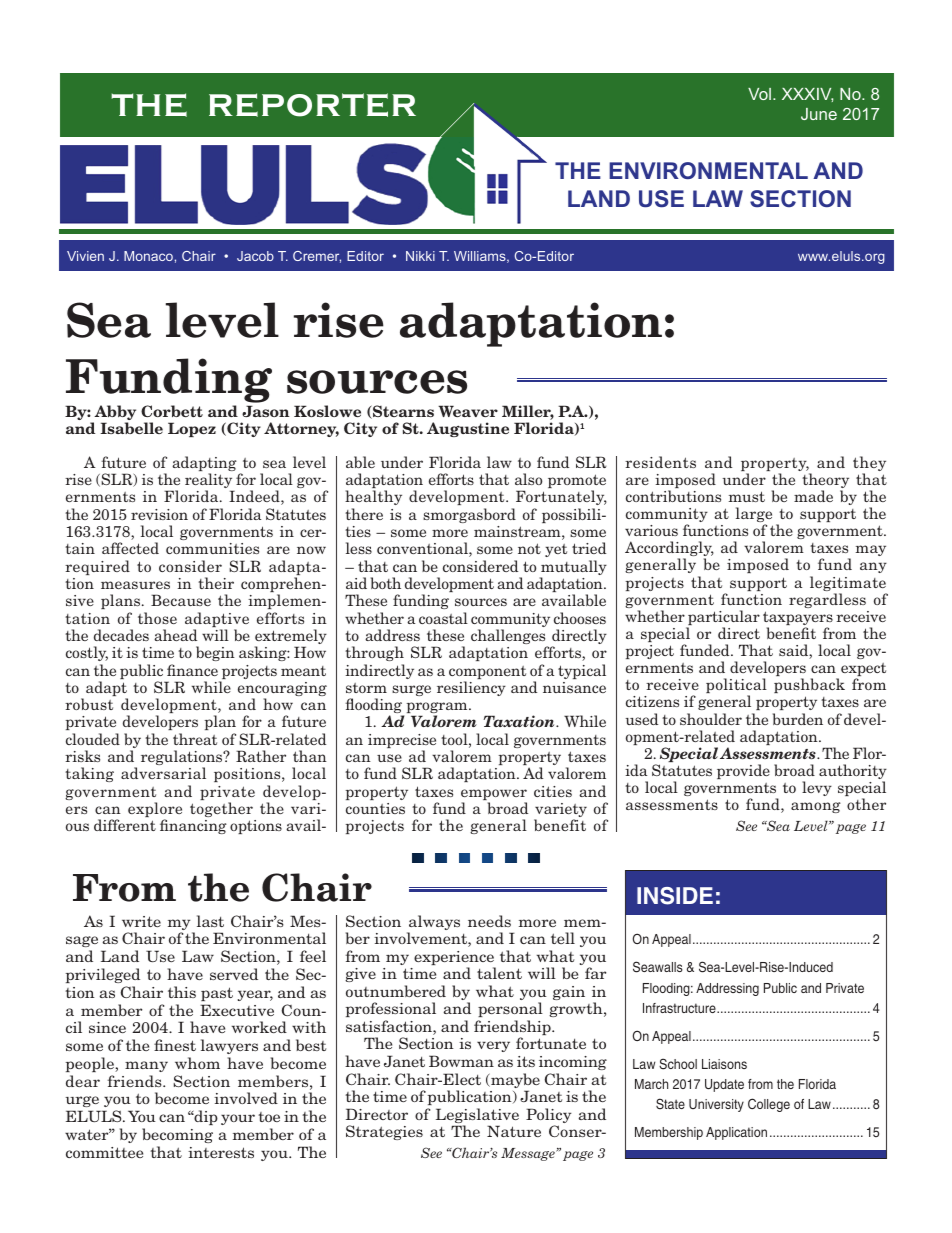 The height and width of the screenshot is (1233, 952). Describe the element at coordinates (798, 619) in the screenshot. I see `taxpayers` at that location.
